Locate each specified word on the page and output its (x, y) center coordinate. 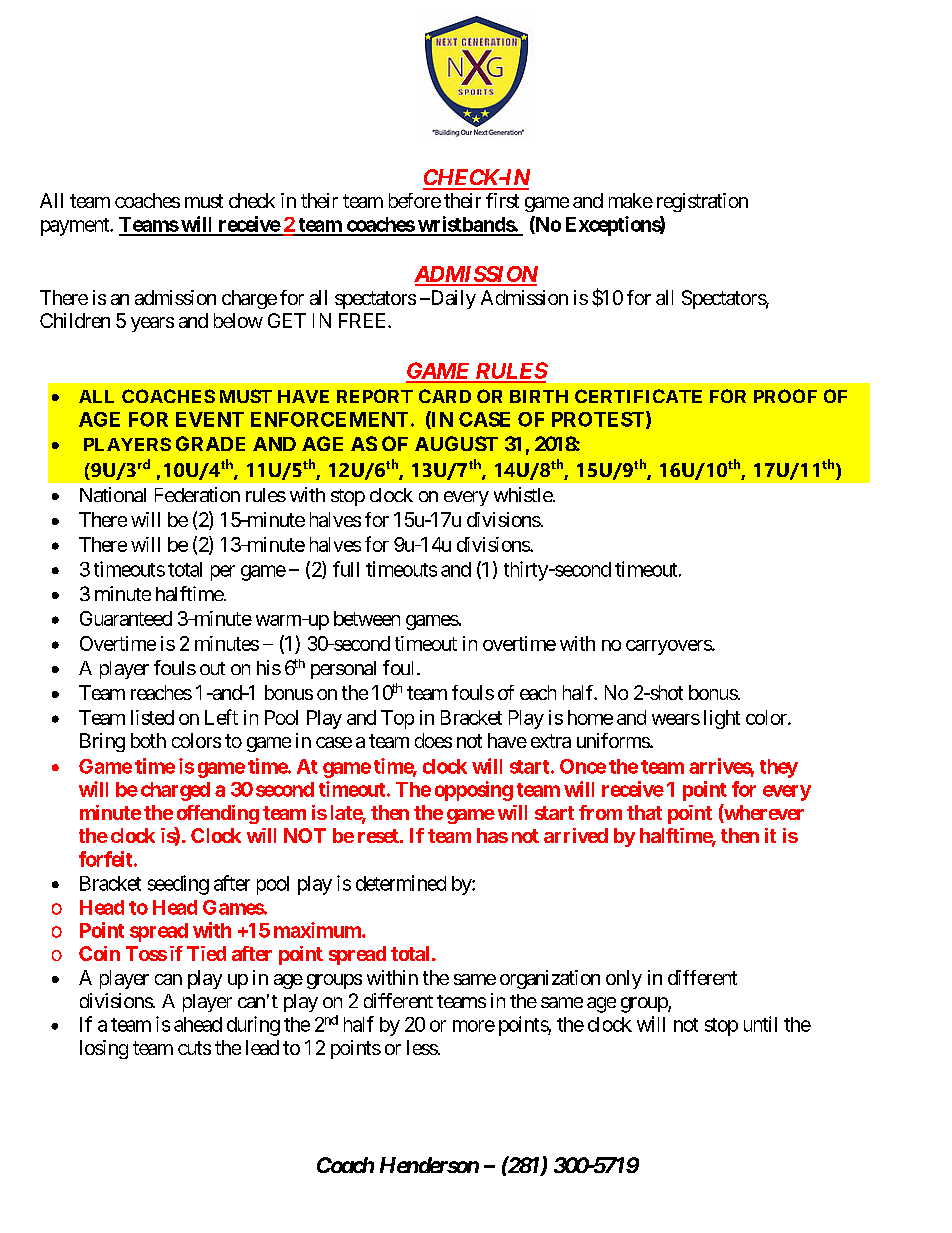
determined (401, 883)
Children (75, 320)
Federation (197, 494)
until (760, 1024)
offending (218, 814)
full (346, 569)
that (644, 812)
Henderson (429, 1165)
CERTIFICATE (638, 396)
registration (702, 202)
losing (104, 1049)
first (502, 200)
